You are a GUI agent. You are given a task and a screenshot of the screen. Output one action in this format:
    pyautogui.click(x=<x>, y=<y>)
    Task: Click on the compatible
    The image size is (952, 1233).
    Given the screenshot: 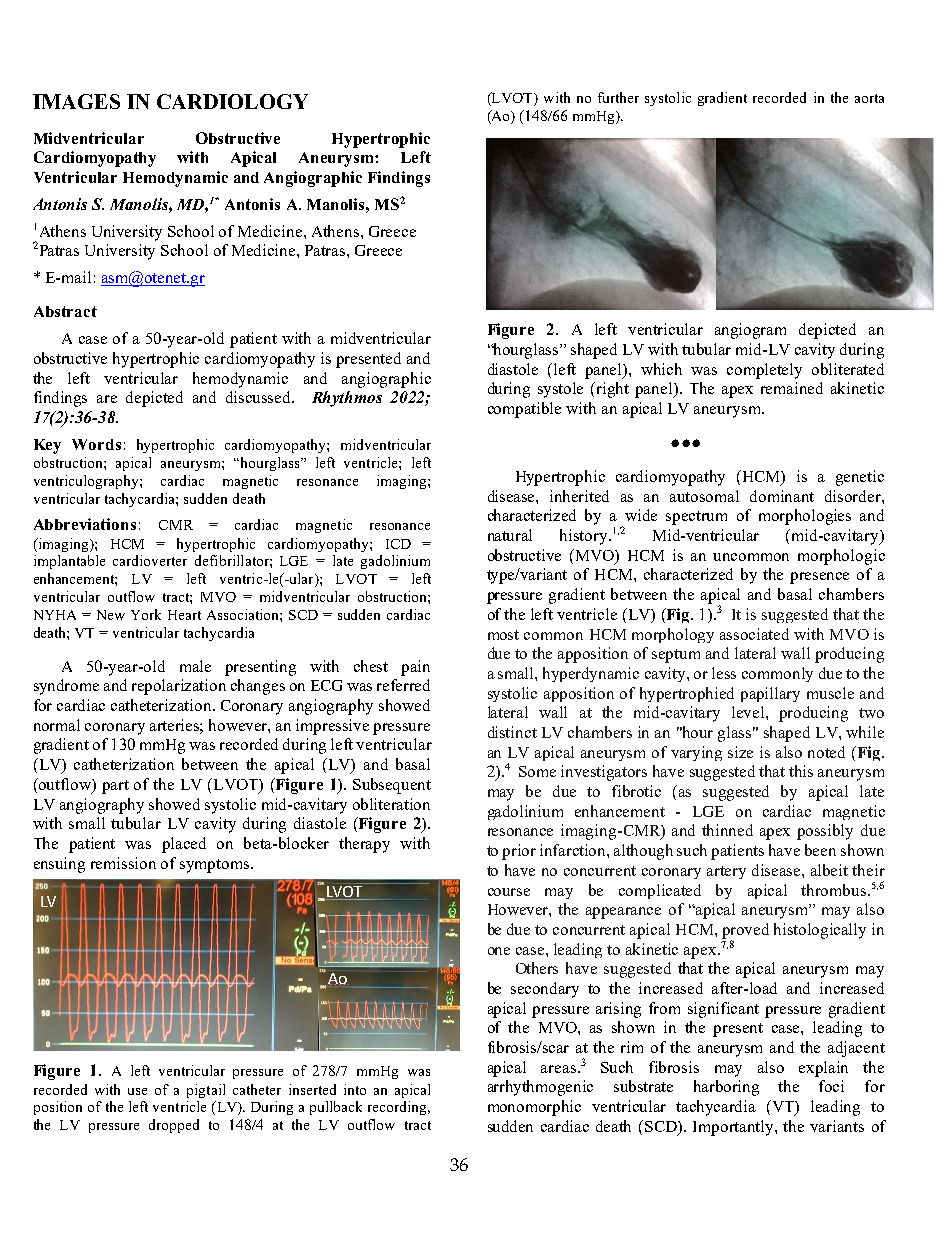 What is the action you would take?
    pyautogui.click(x=524, y=410)
